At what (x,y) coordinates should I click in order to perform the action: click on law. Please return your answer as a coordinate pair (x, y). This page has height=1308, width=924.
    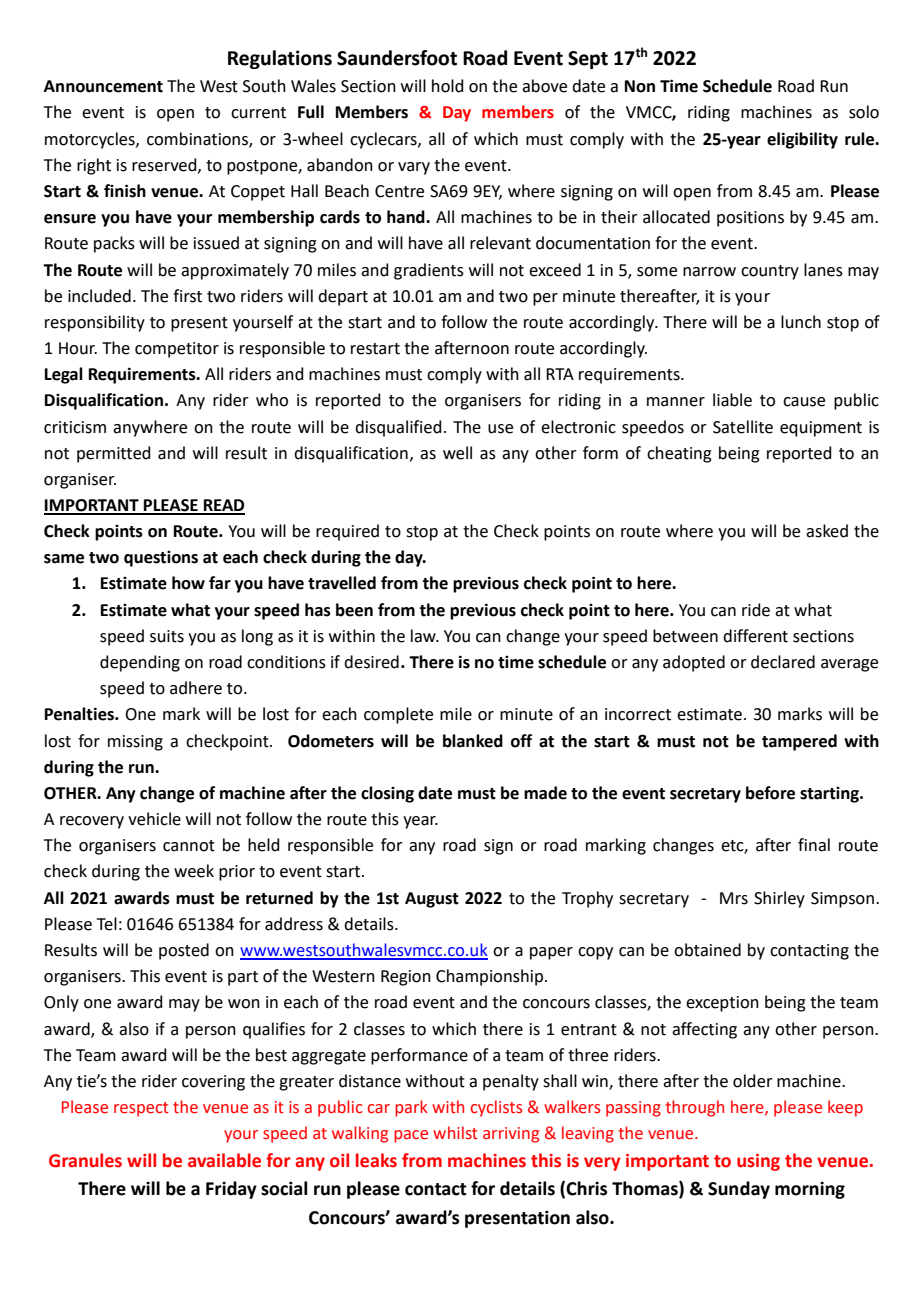
    Looking at the image, I should click on (424, 636).
